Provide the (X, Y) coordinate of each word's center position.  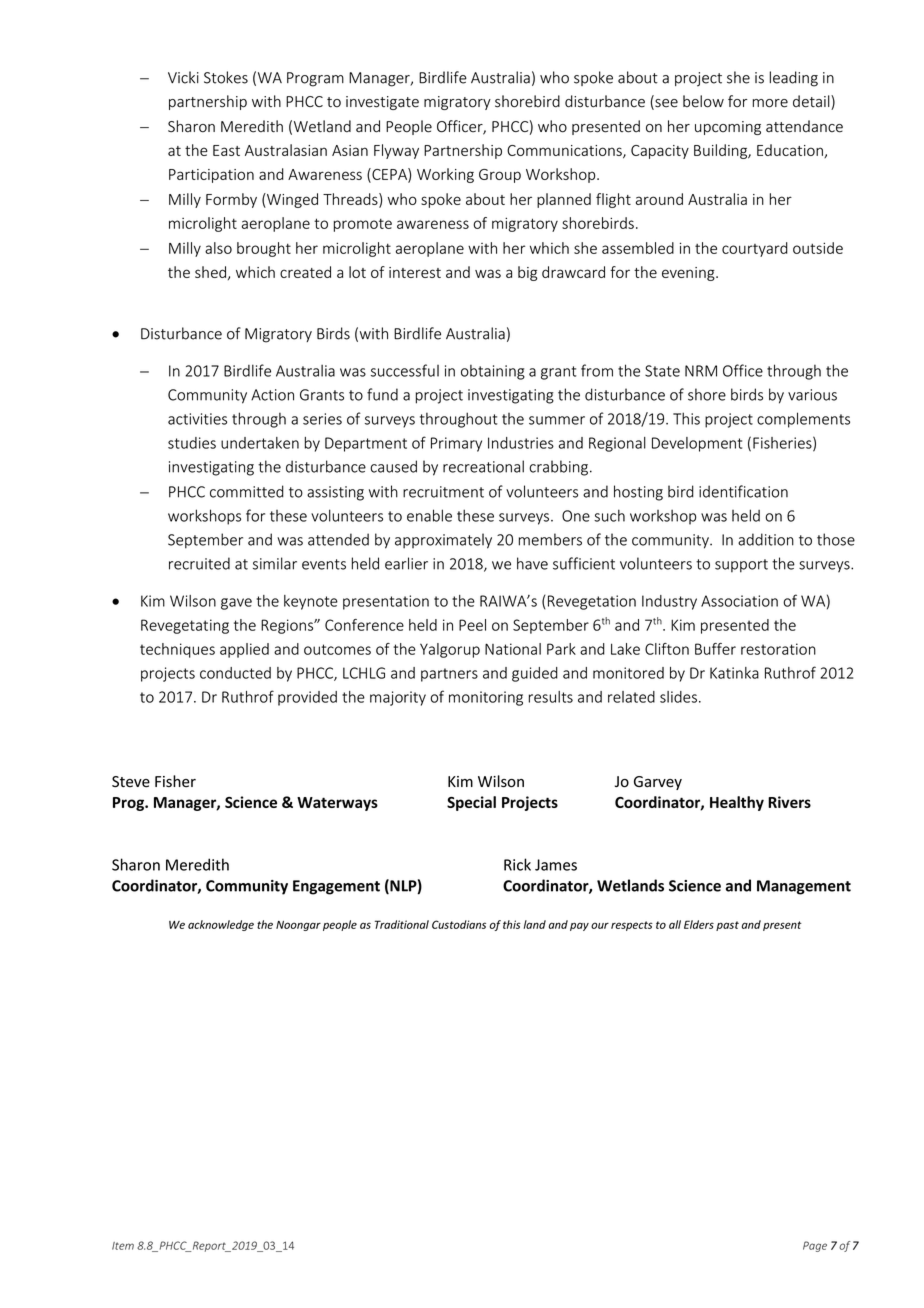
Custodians (459, 924)
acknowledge (221, 925)
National (513, 649)
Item (123, 1246)
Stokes (226, 77)
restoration (778, 649)
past (727, 926)
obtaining (493, 372)
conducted (235, 673)
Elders (699, 924)
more (770, 103)
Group (500, 176)
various (812, 395)
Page (815, 1246)
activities (197, 419)
